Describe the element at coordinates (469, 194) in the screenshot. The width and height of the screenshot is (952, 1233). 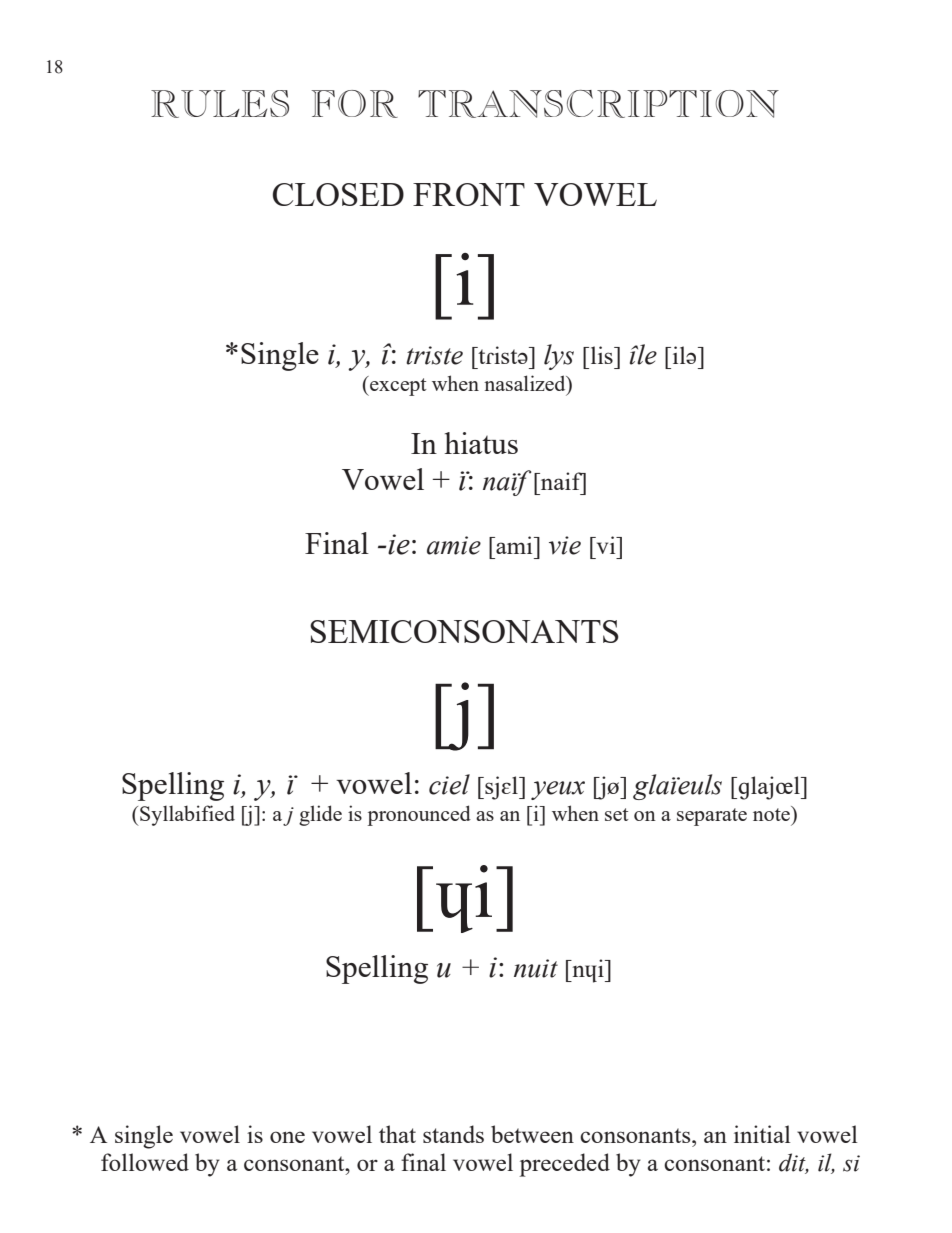
I see `FRONT` at that location.
